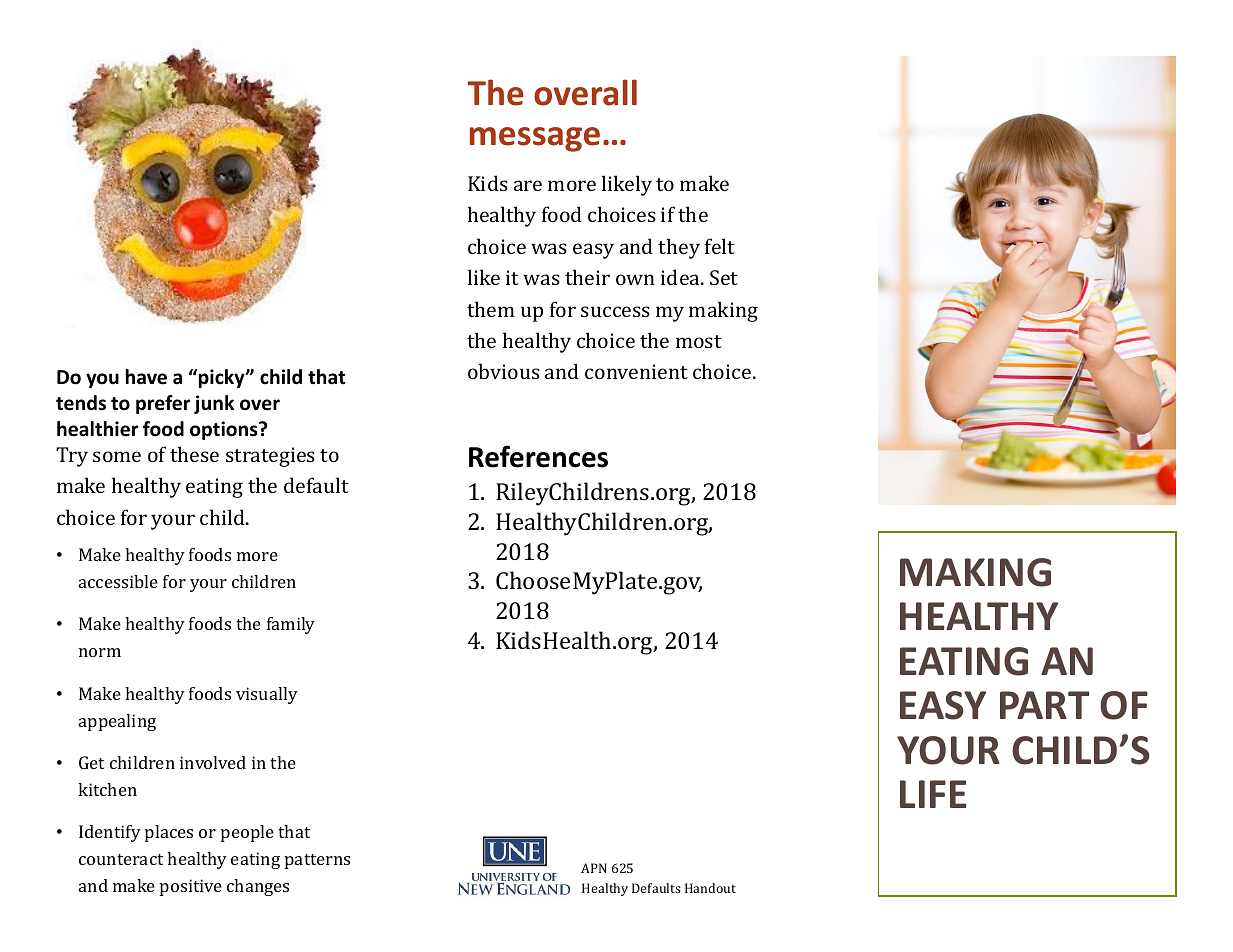  I want to click on APN, so click(594, 868).
